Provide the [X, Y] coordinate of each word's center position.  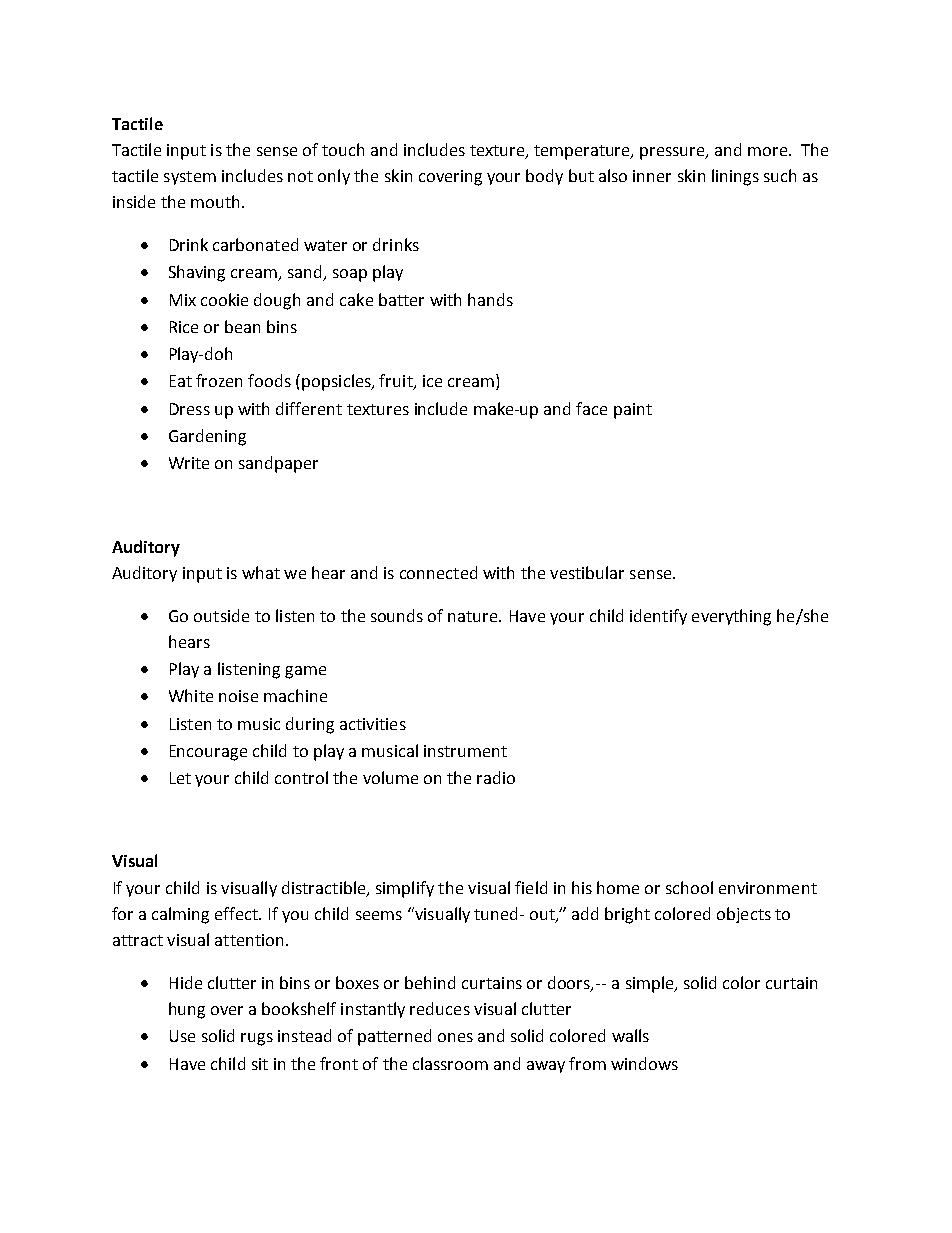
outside [221, 615]
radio [496, 777]
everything [731, 617]
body [544, 177]
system [190, 178]
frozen [219, 380]
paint [633, 411]
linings [735, 177]
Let [180, 778]
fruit [397, 382]
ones [455, 1037]
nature [474, 616]
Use [182, 1036]
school [689, 887]
